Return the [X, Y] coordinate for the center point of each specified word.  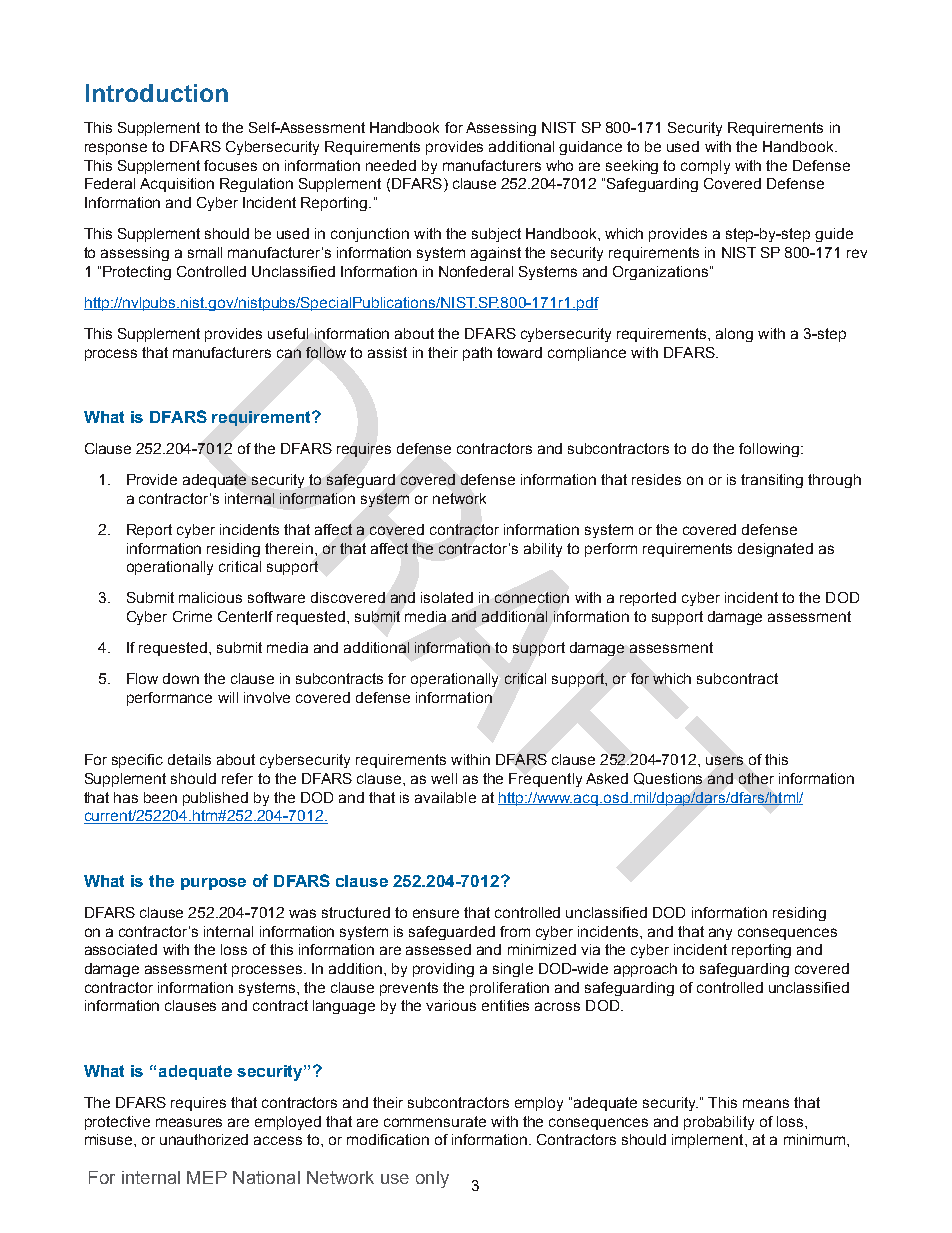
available [445, 797]
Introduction [157, 93]
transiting [772, 481]
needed [391, 165]
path [477, 354]
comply [705, 167]
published [215, 799]
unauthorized [204, 1139]
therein [289, 548]
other [756, 778]
